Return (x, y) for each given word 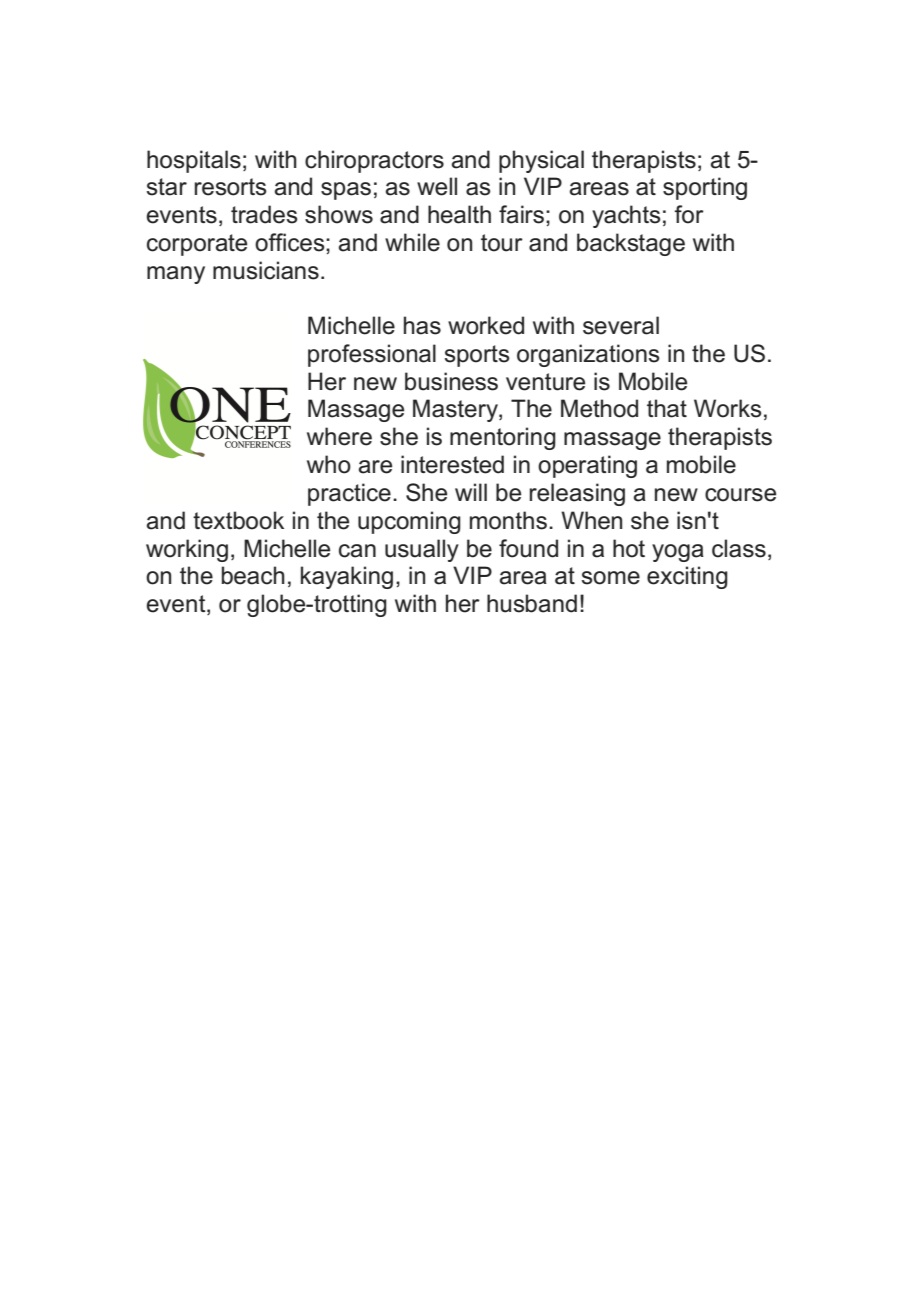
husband (532, 603)
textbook (238, 520)
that (667, 408)
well (437, 186)
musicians (266, 270)
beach (253, 575)
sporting (705, 188)
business (451, 381)
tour (502, 243)
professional (372, 355)
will (471, 492)
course (740, 495)
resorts (230, 187)
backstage (631, 244)
